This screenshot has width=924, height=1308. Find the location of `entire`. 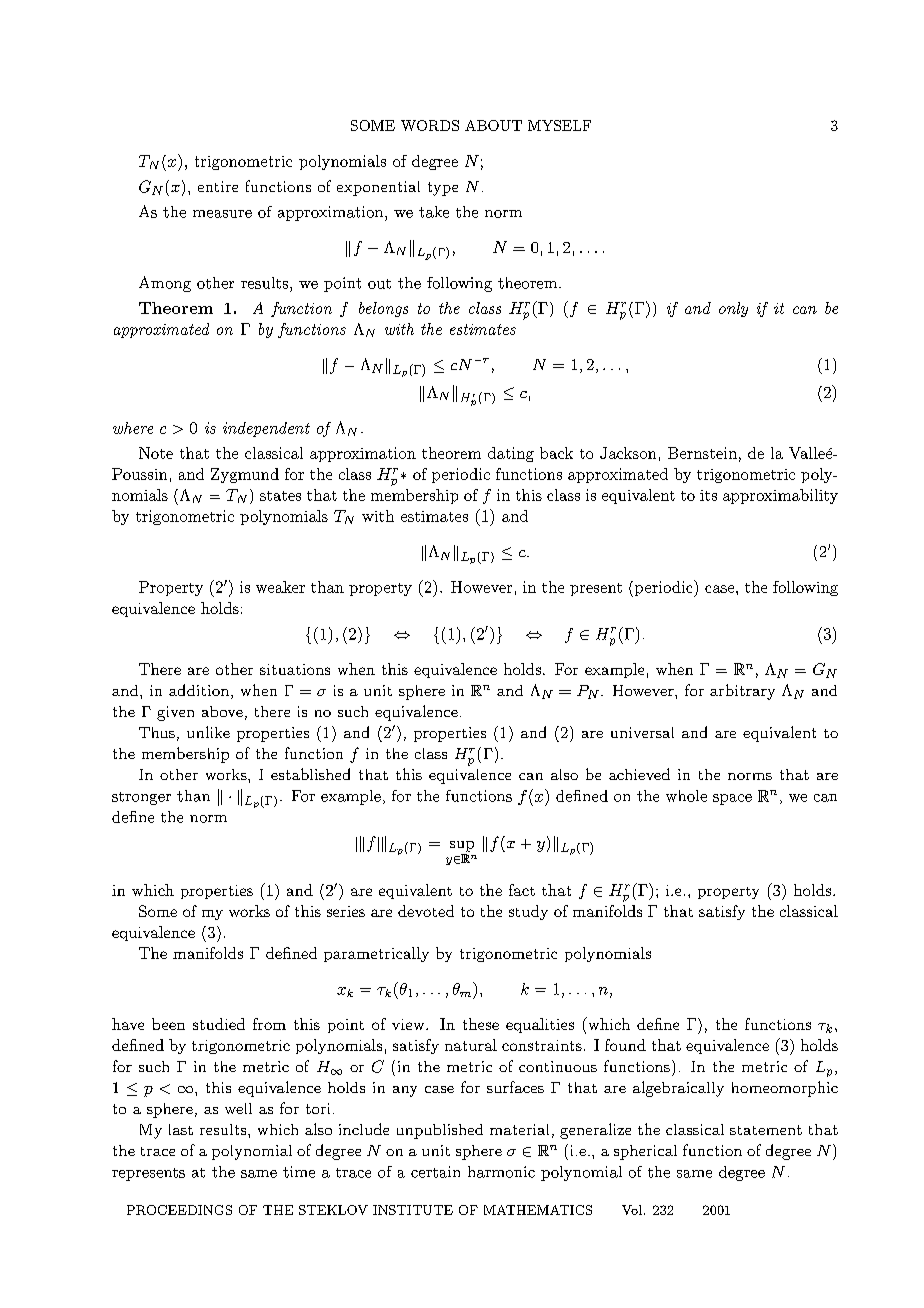

entire is located at coordinates (218, 186).
